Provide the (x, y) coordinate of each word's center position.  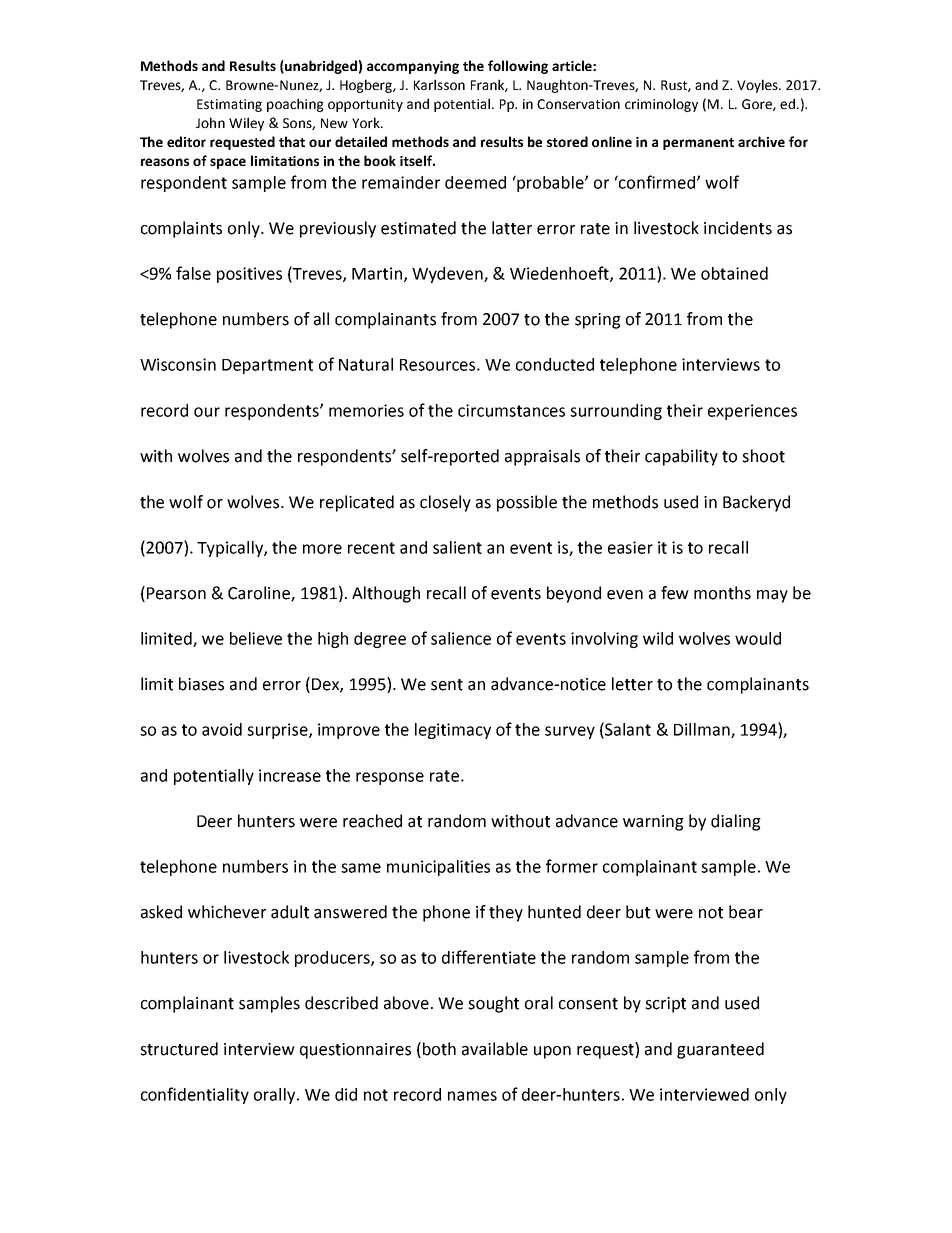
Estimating (229, 105)
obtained (734, 273)
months (722, 593)
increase (290, 775)
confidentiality (195, 1095)
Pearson (176, 593)
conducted (555, 364)
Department (267, 366)
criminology (661, 105)
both (439, 1049)
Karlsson (439, 84)
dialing (736, 822)
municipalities (438, 868)
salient (457, 547)
